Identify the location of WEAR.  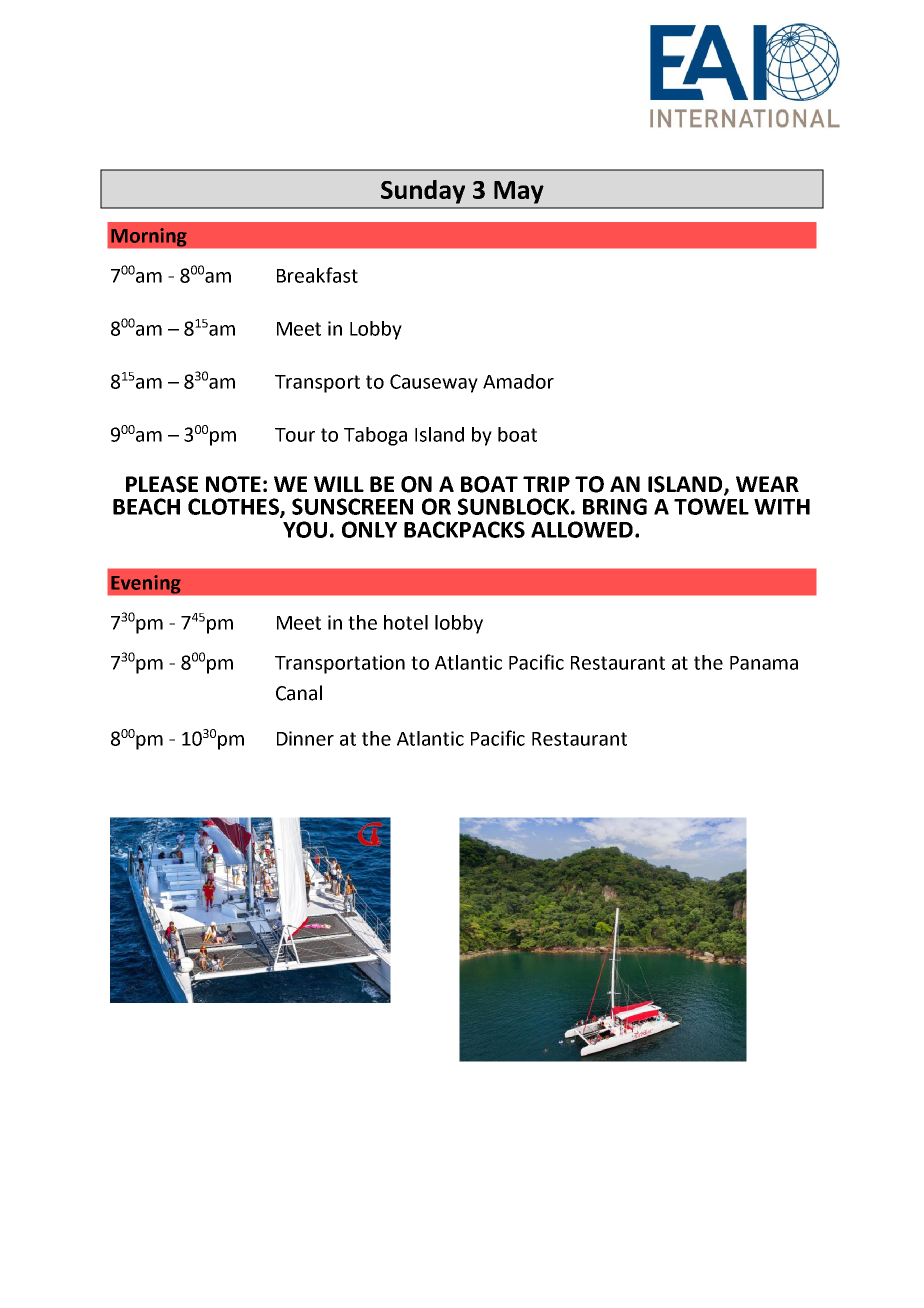
(767, 484).
